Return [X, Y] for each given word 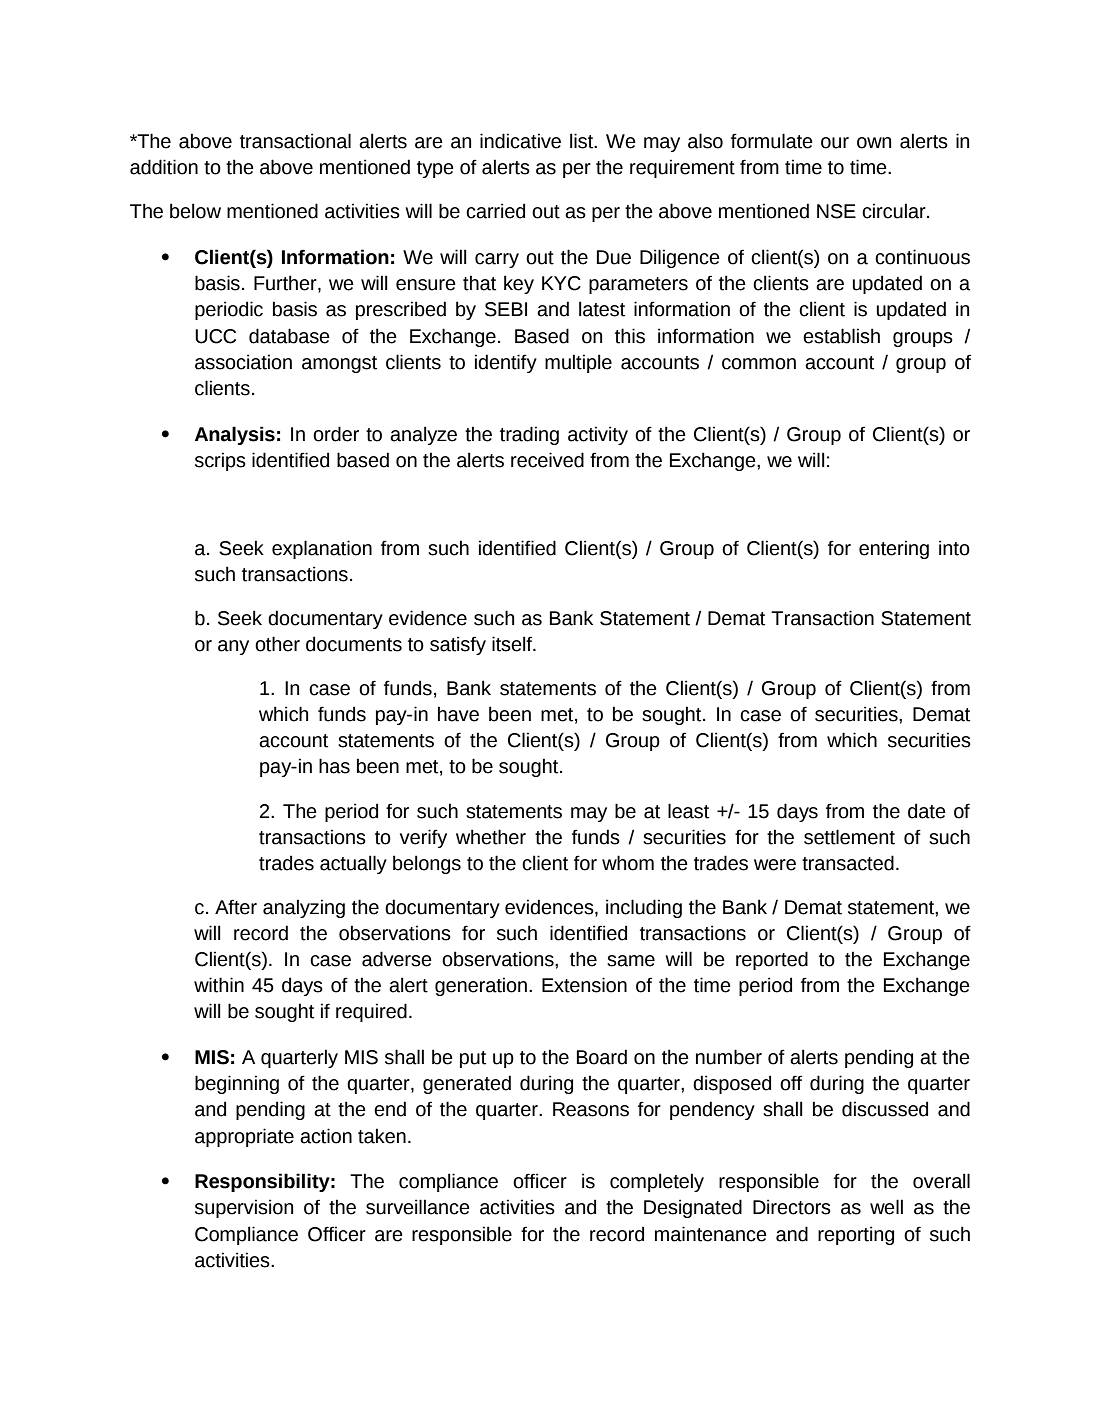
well [886, 1207]
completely [657, 1182]
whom [628, 863]
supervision [244, 1208]
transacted [848, 863]
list [583, 141]
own [874, 143]
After [236, 907]
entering [894, 549]
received [547, 460]
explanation [322, 549]
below [195, 211]
